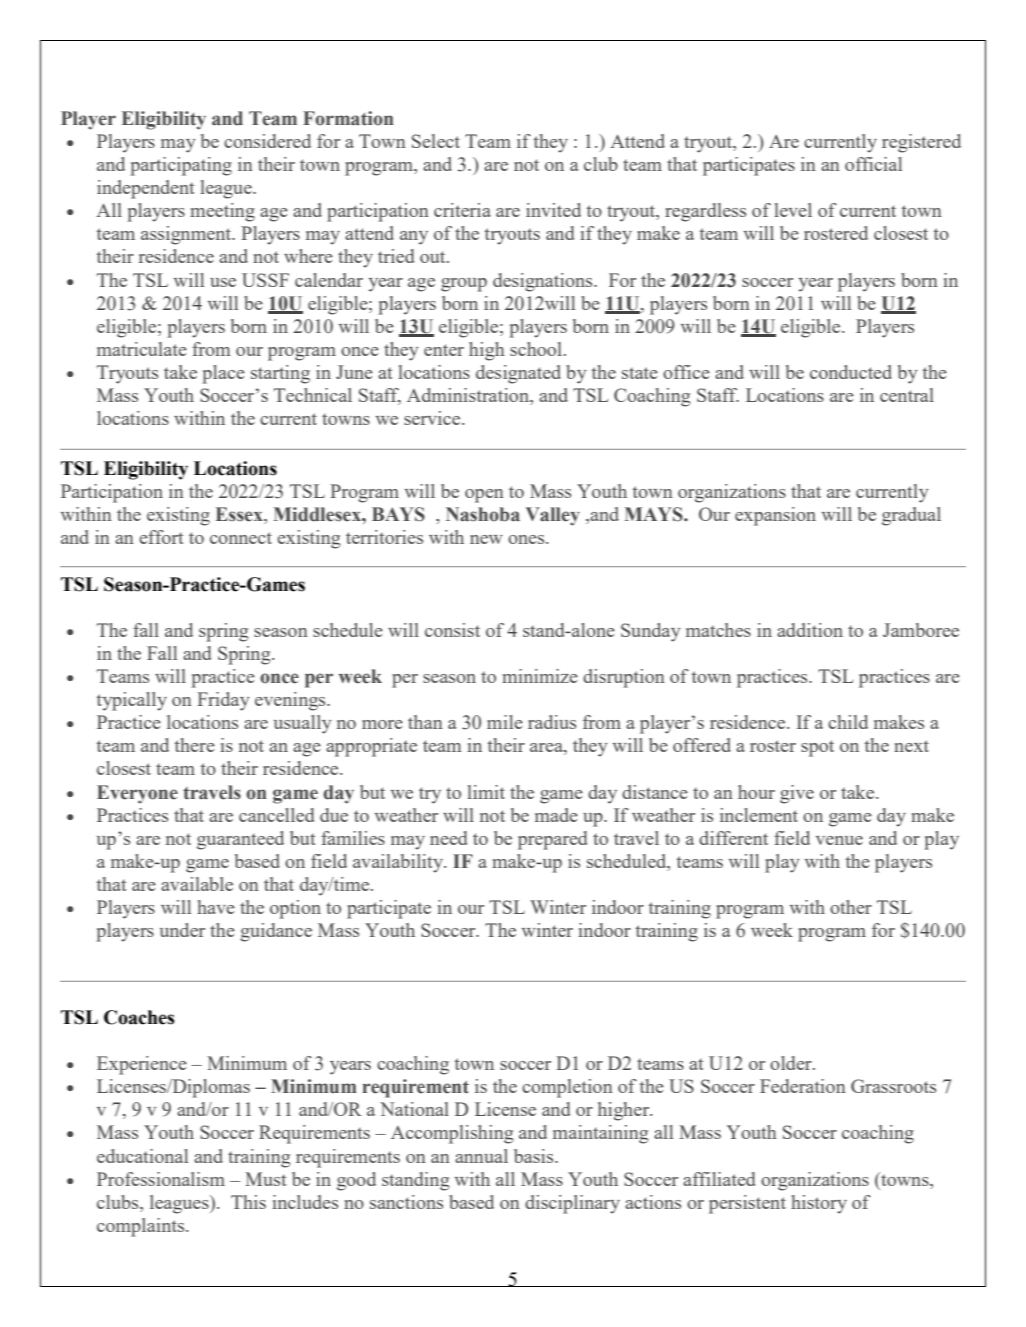  What do you see at coordinates (276, 932) in the screenshot?
I see `guidance` at bounding box center [276, 932].
